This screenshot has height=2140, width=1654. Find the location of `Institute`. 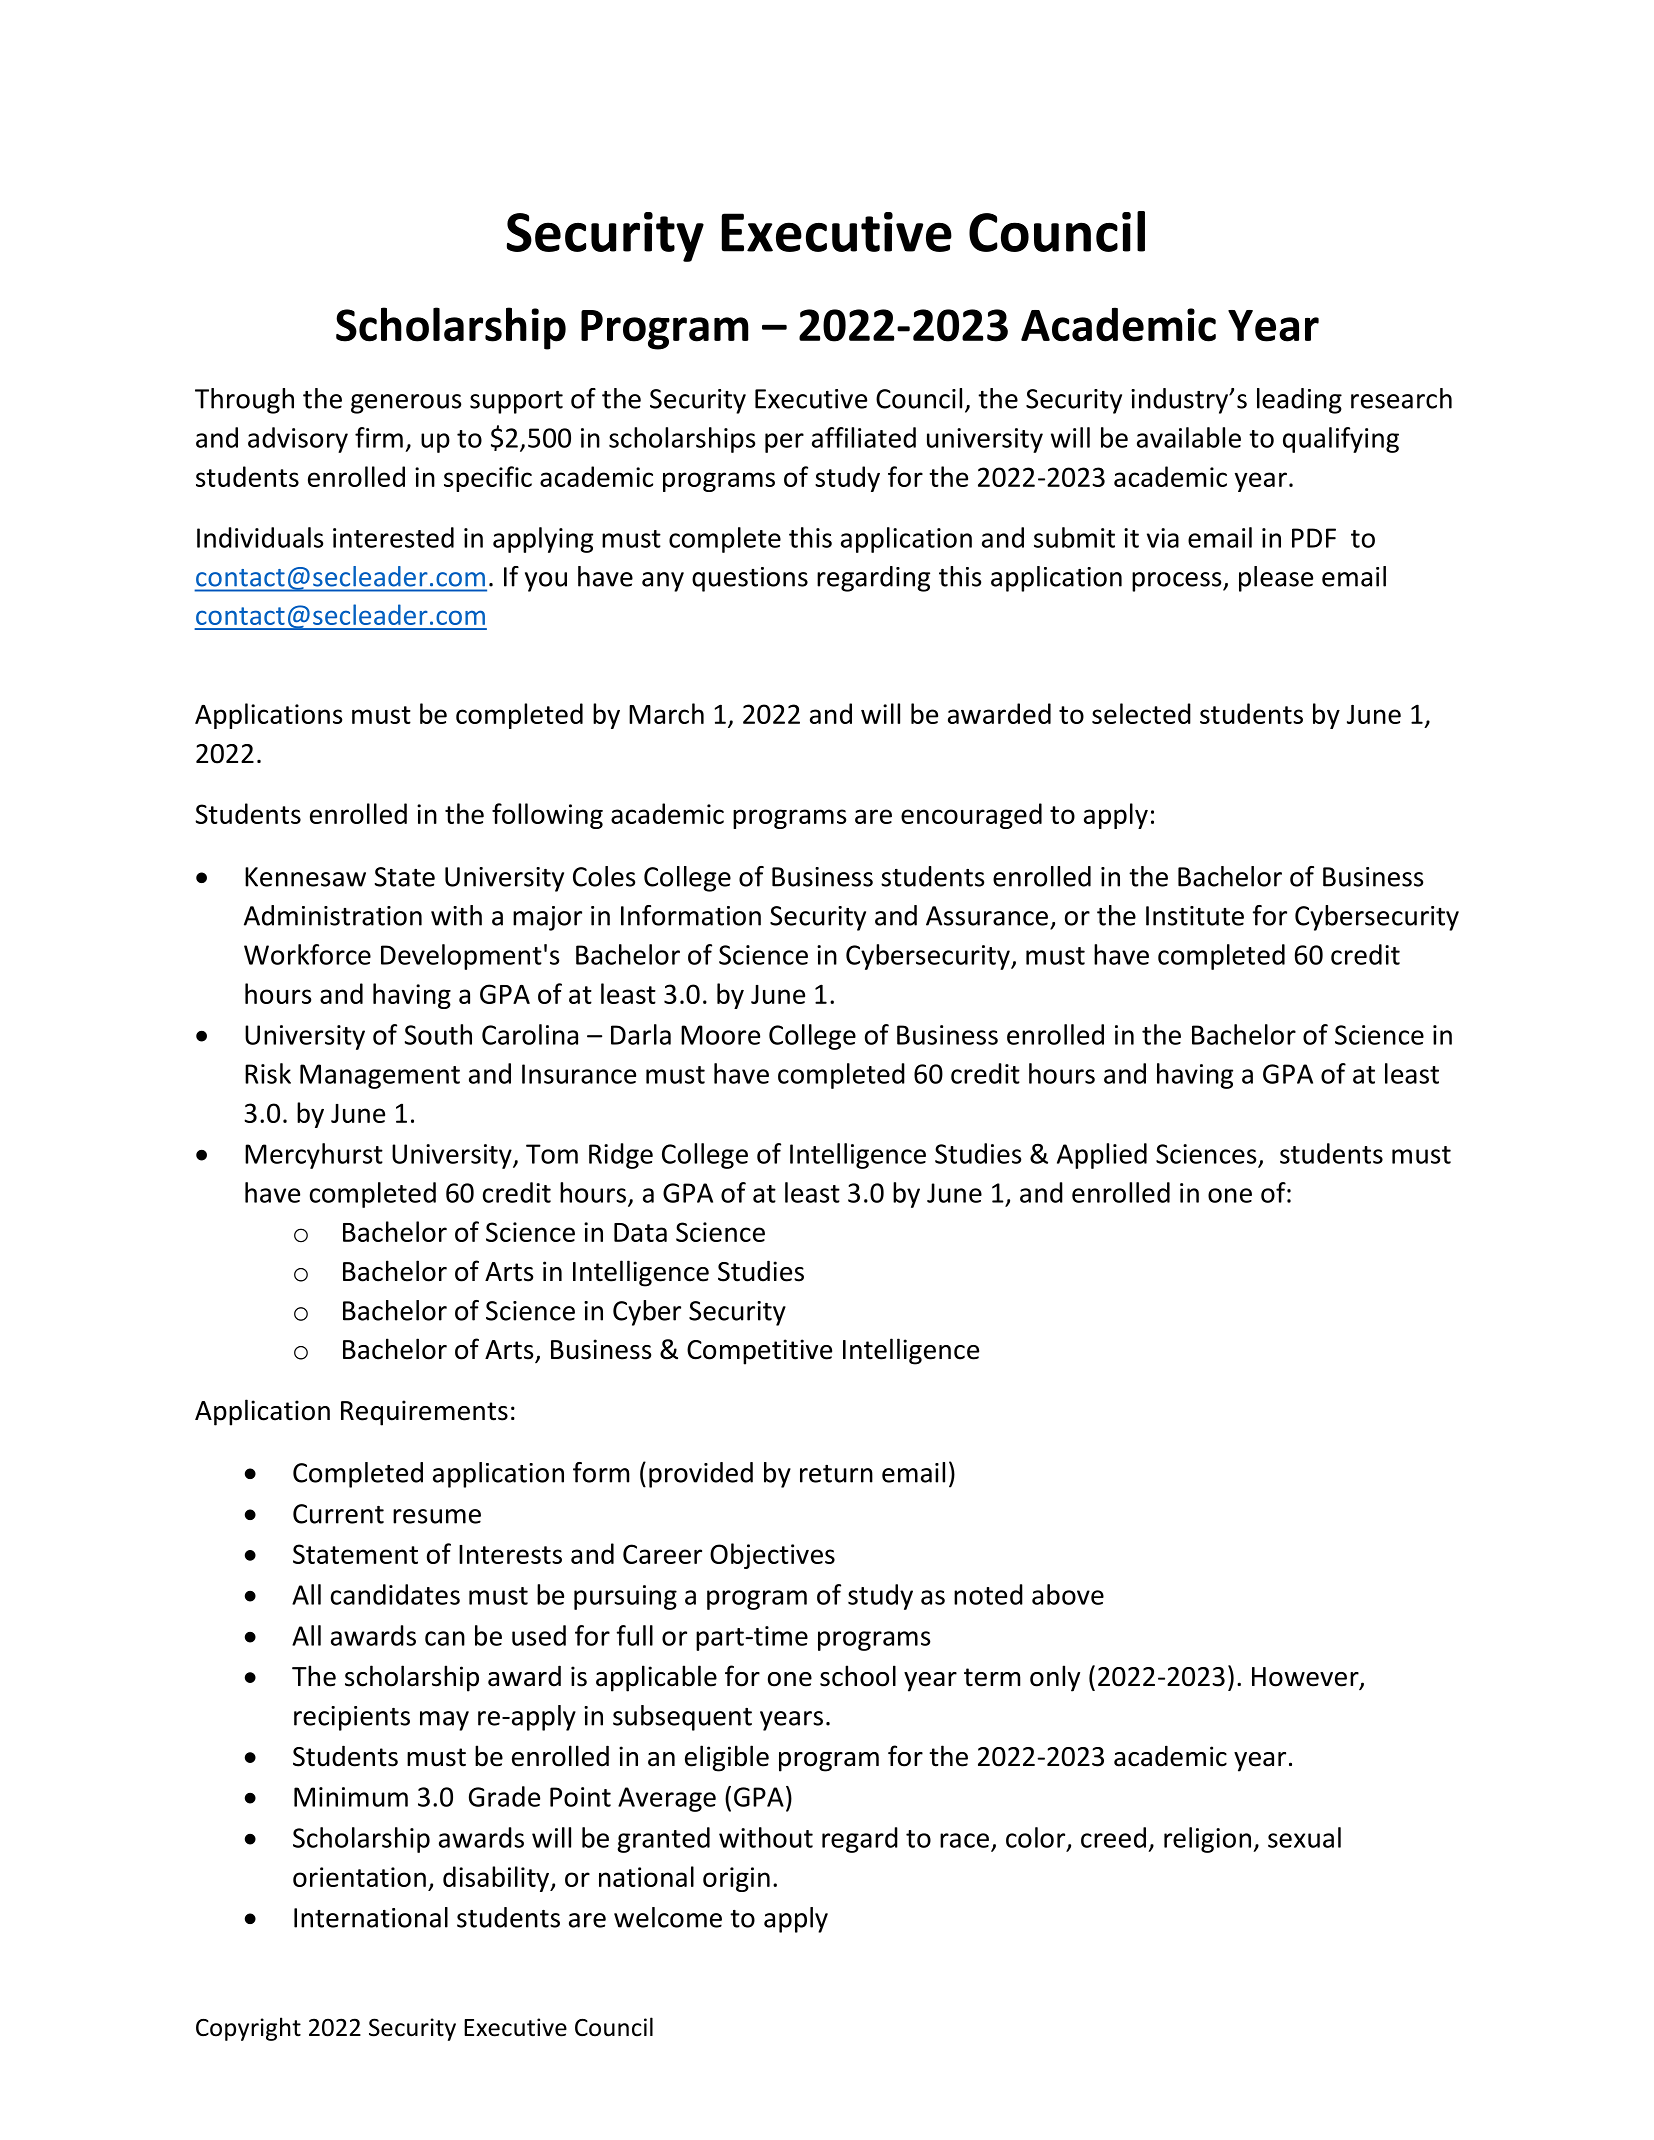

Institute is located at coordinates (1195, 916).
